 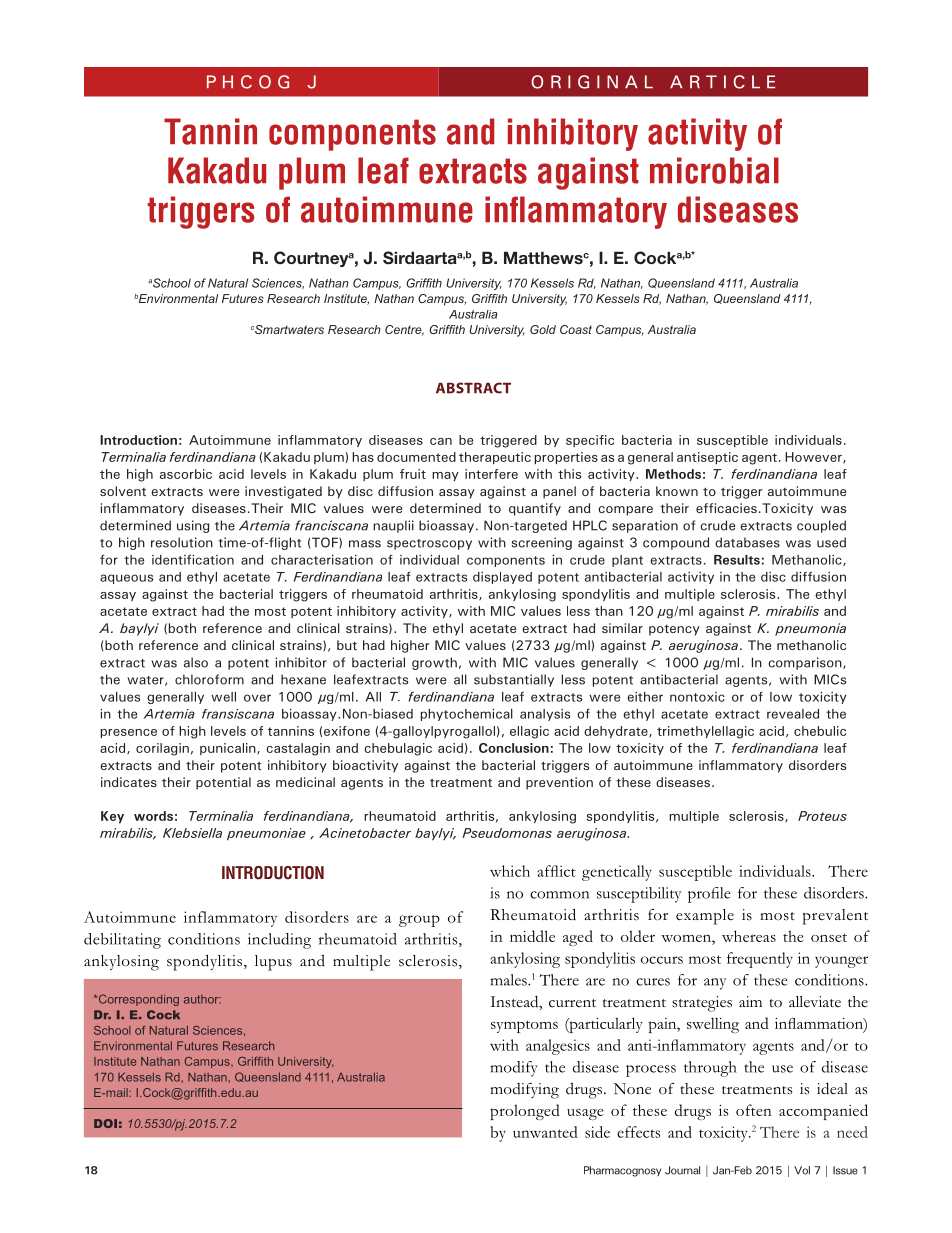 I want to click on ascorbic, so click(x=186, y=474).
